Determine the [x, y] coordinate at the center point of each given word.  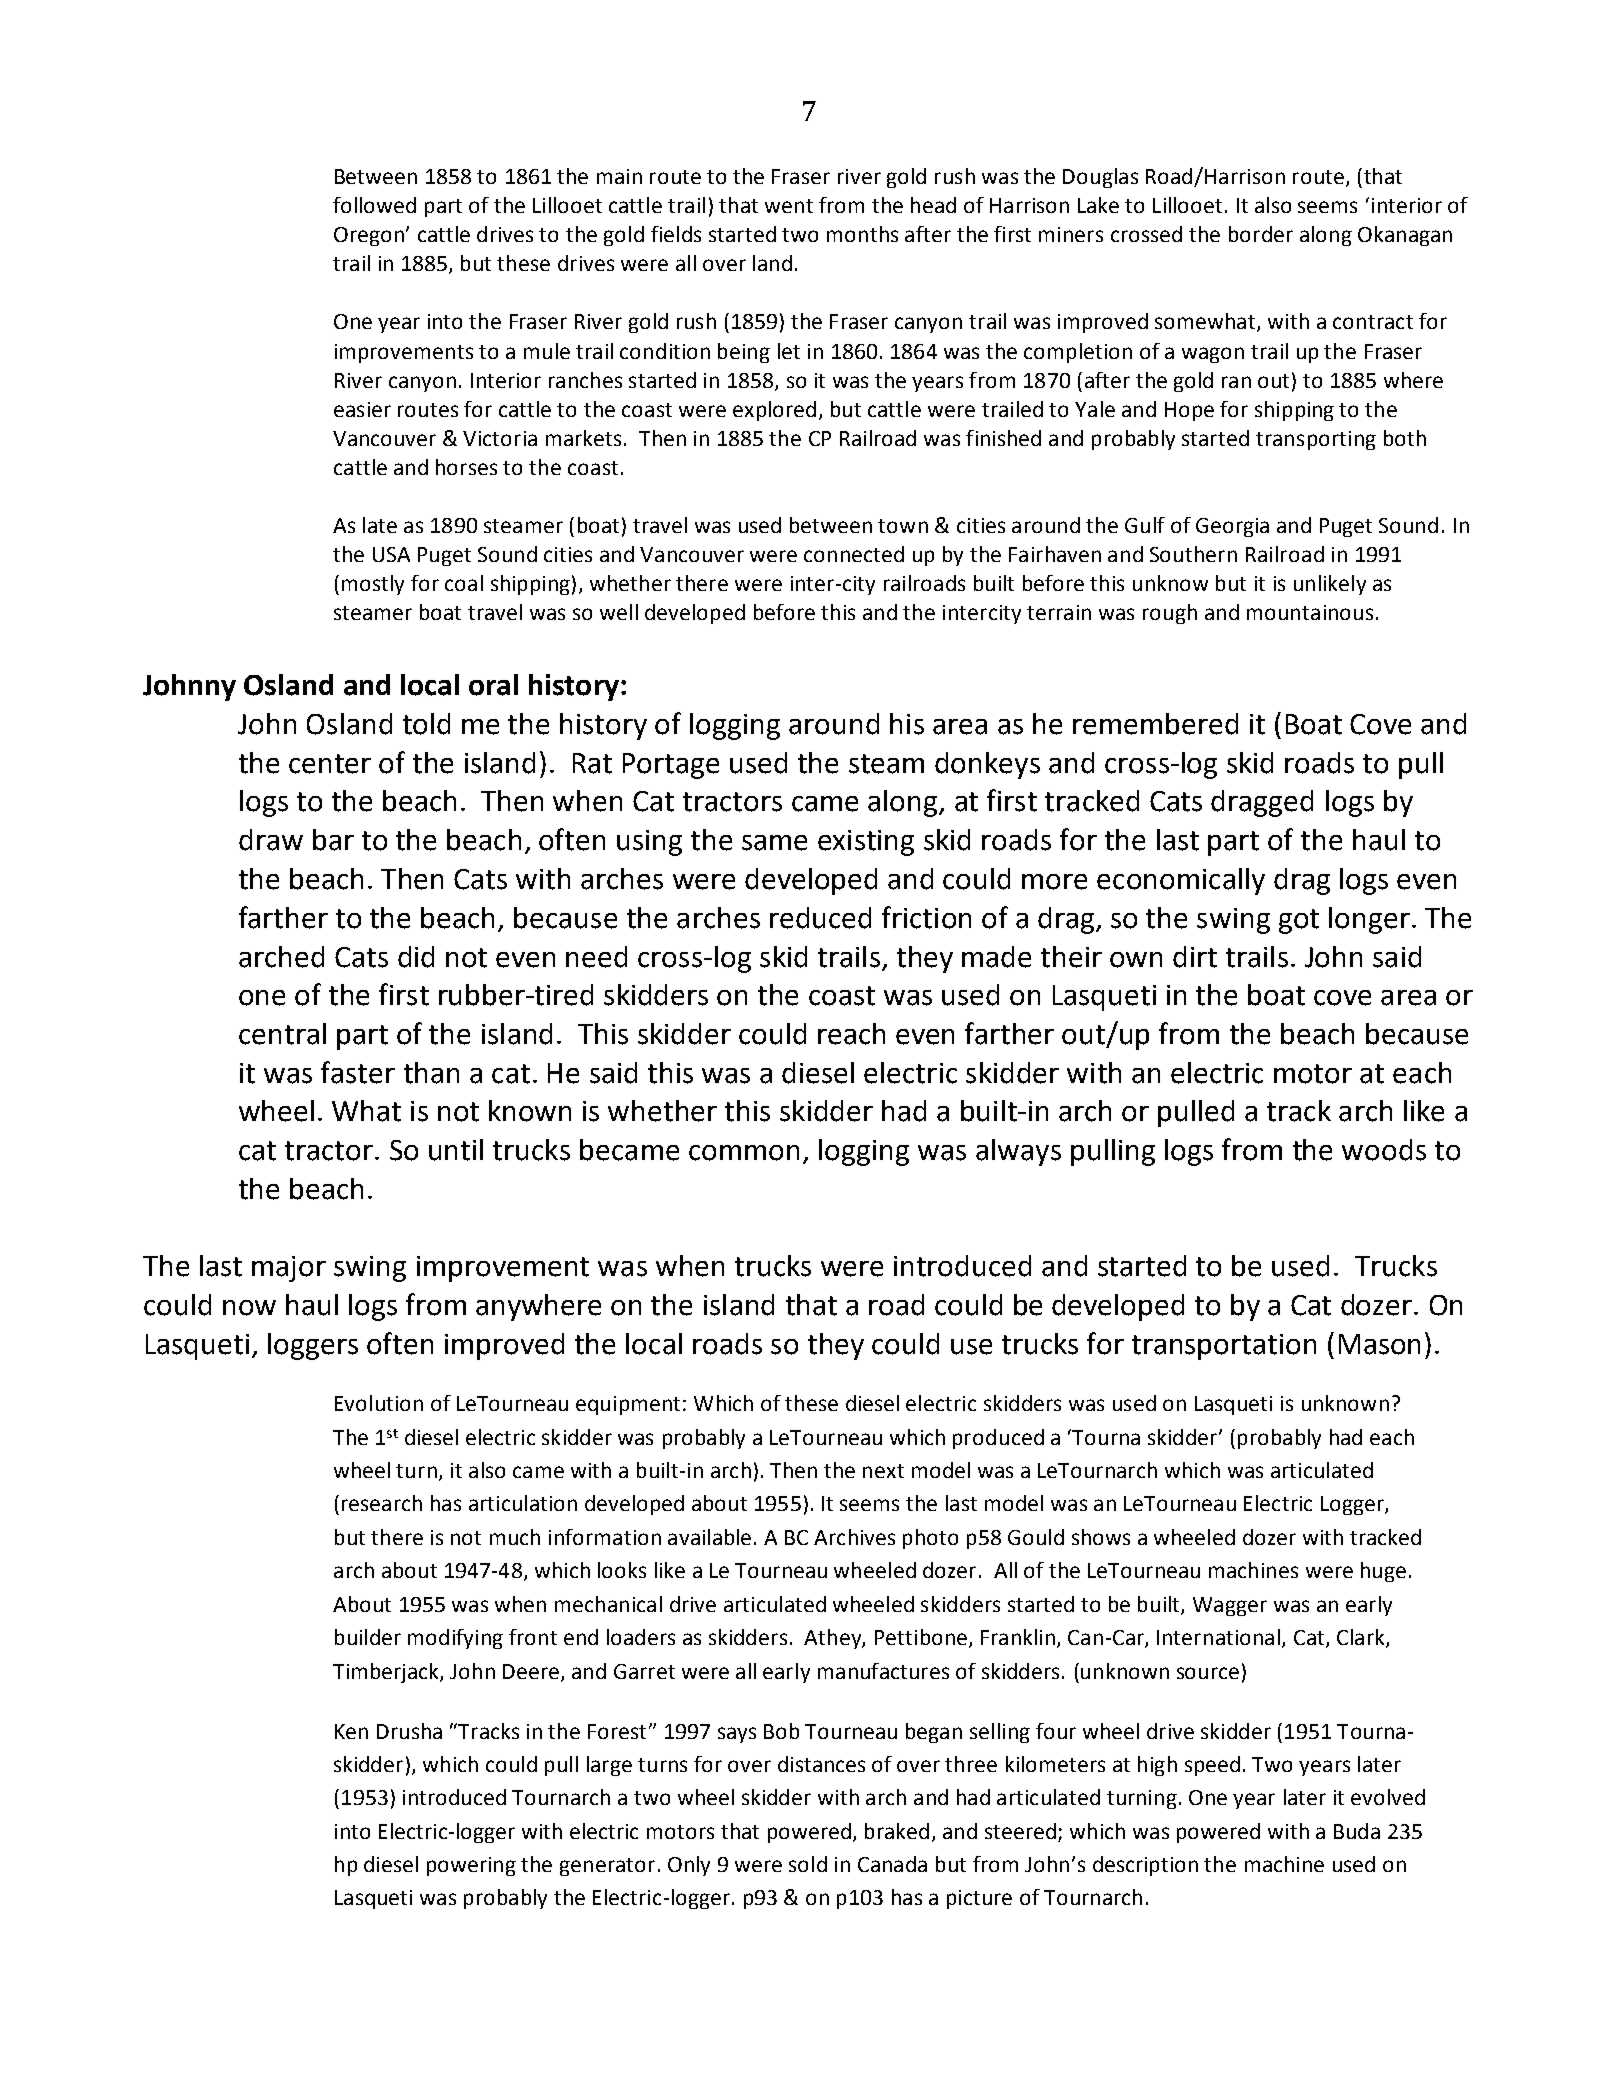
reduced [820, 918]
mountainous [1310, 612]
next [883, 1471]
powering [471, 1866]
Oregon [369, 236]
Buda [1357, 1831]
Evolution [379, 1403]
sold [808, 1864]
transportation [1224, 1347]
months [862, 234]
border [1261, 234]
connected [854, 554]
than [431, 1073]
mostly [373, 585]
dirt [1195, 957]
